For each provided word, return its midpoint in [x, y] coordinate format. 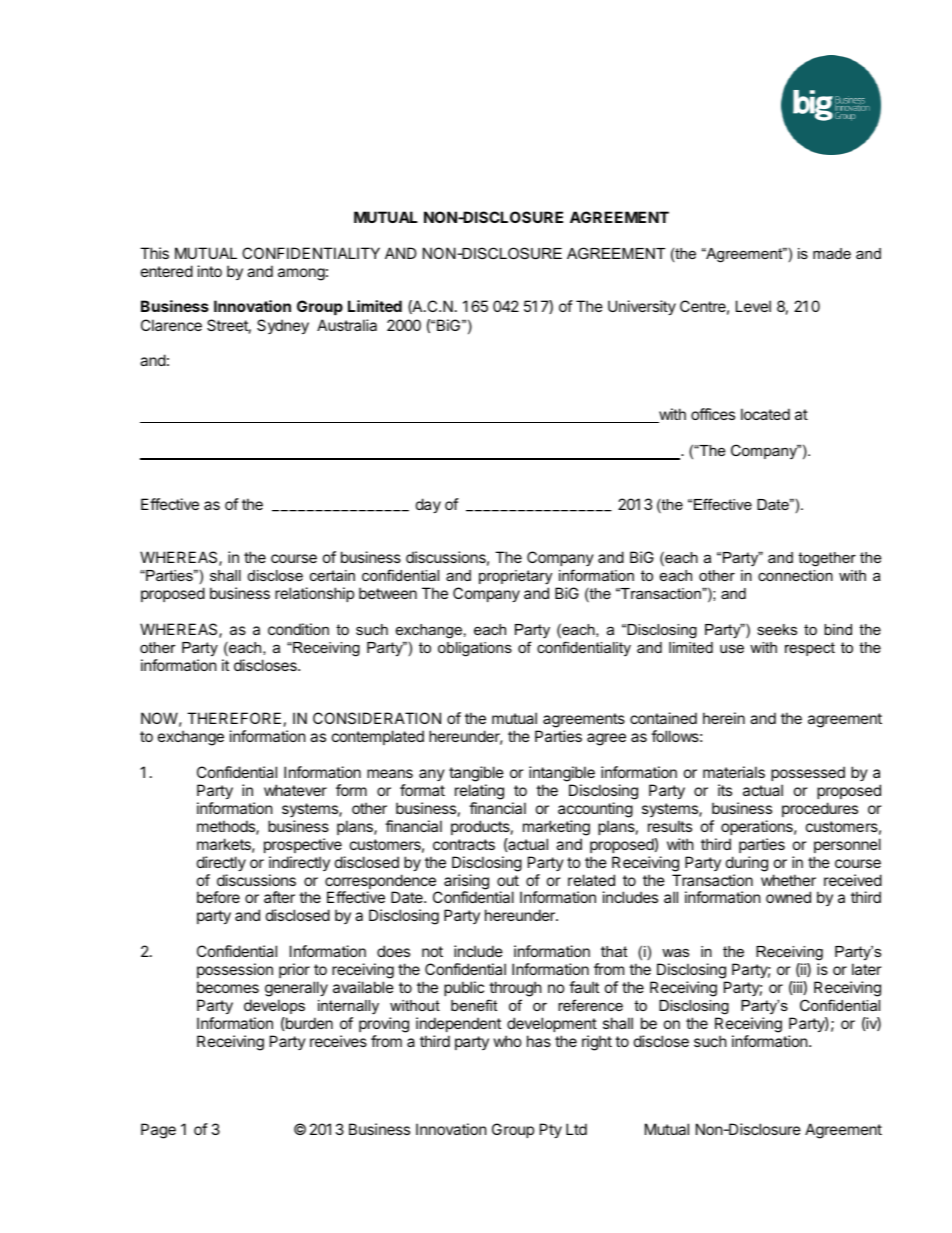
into [210, 271]
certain [332, 575]
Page [158, 1131]
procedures [820, 809]
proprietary [515, 577]
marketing [556, 828]
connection [795, 575]
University [642, 307]
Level [753, 306]
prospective [303, 845]
